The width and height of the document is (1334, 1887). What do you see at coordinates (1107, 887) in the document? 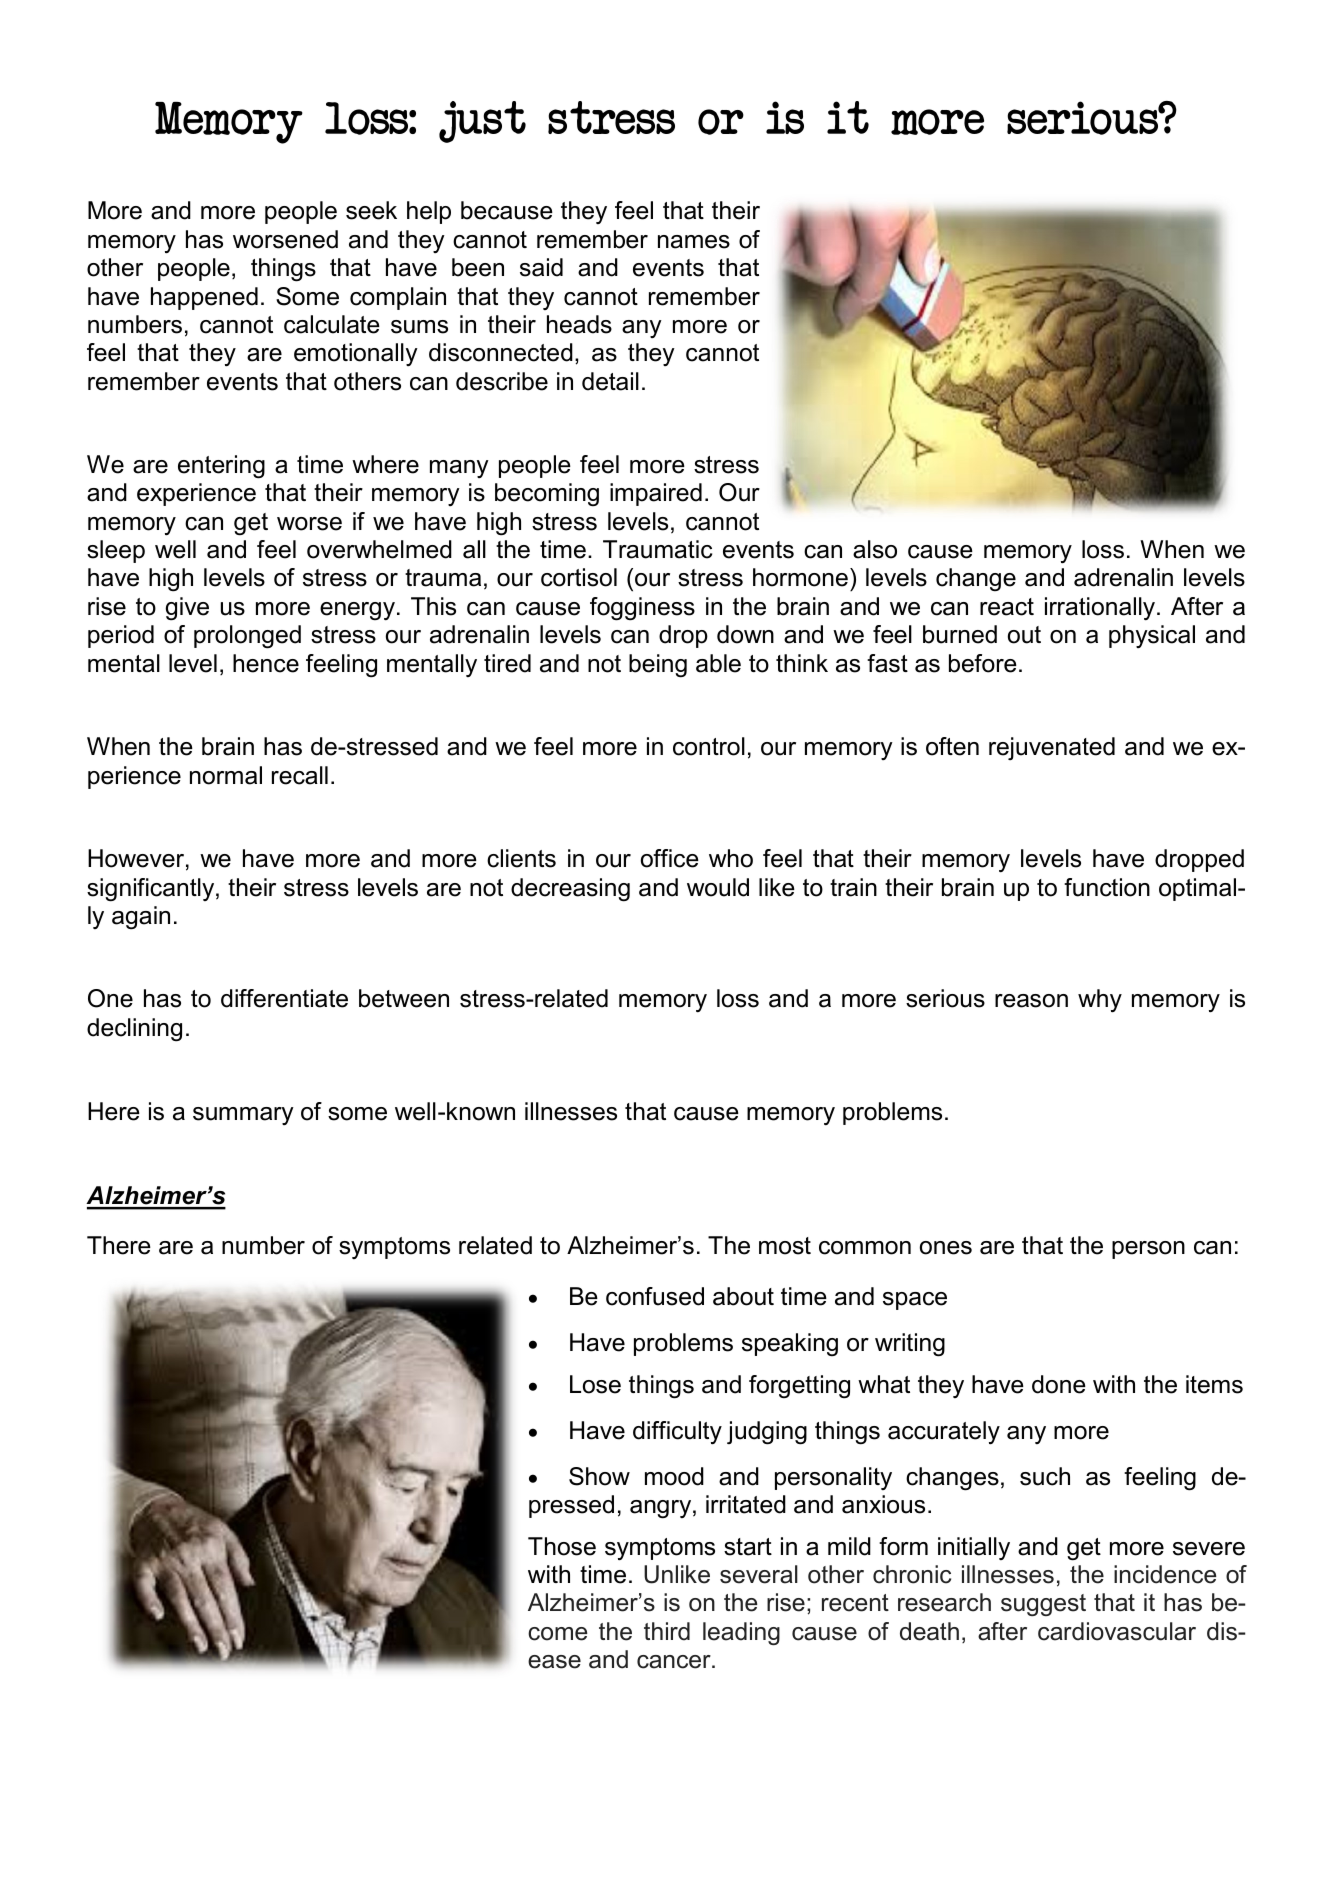
I see `function` at bounding box center [1107, 887].
